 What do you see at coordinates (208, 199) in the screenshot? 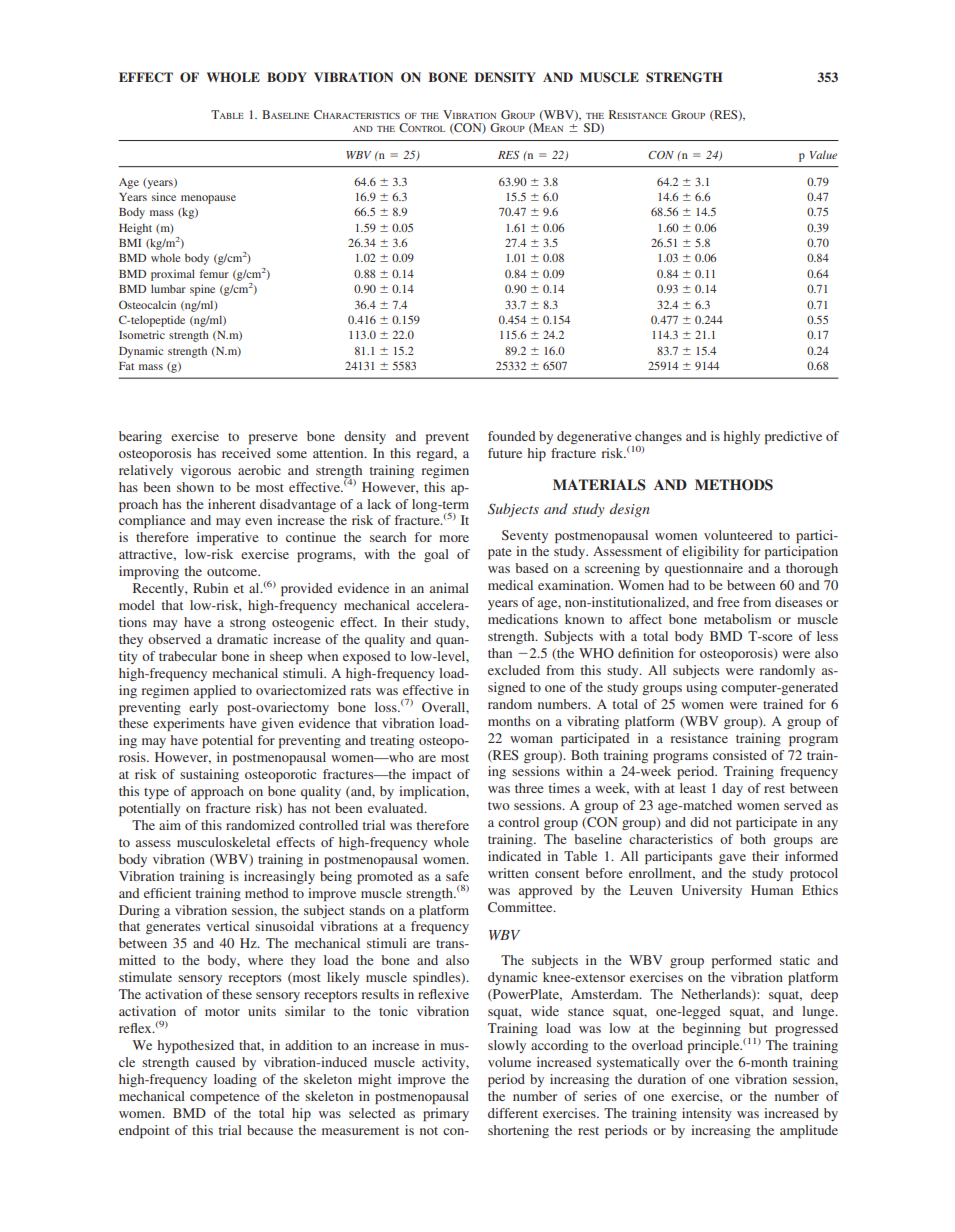
I see `menopause` at bounding box center [208, 199].
